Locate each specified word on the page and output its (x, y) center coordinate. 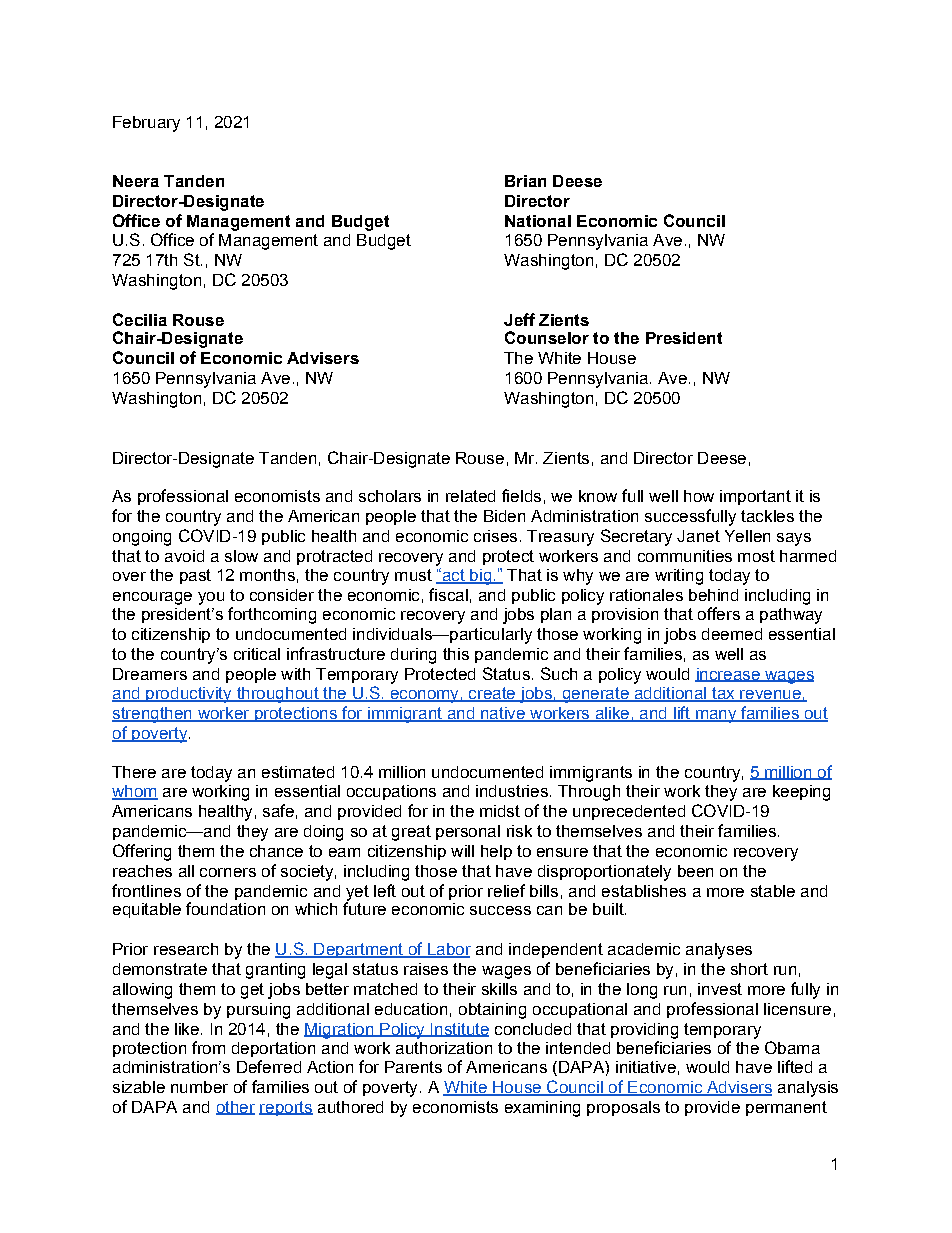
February (146, 124)
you (211, 598)
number (199, 1087)
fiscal (448, 594)
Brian (525, 181)
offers (719, 613)
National (538, 221)
